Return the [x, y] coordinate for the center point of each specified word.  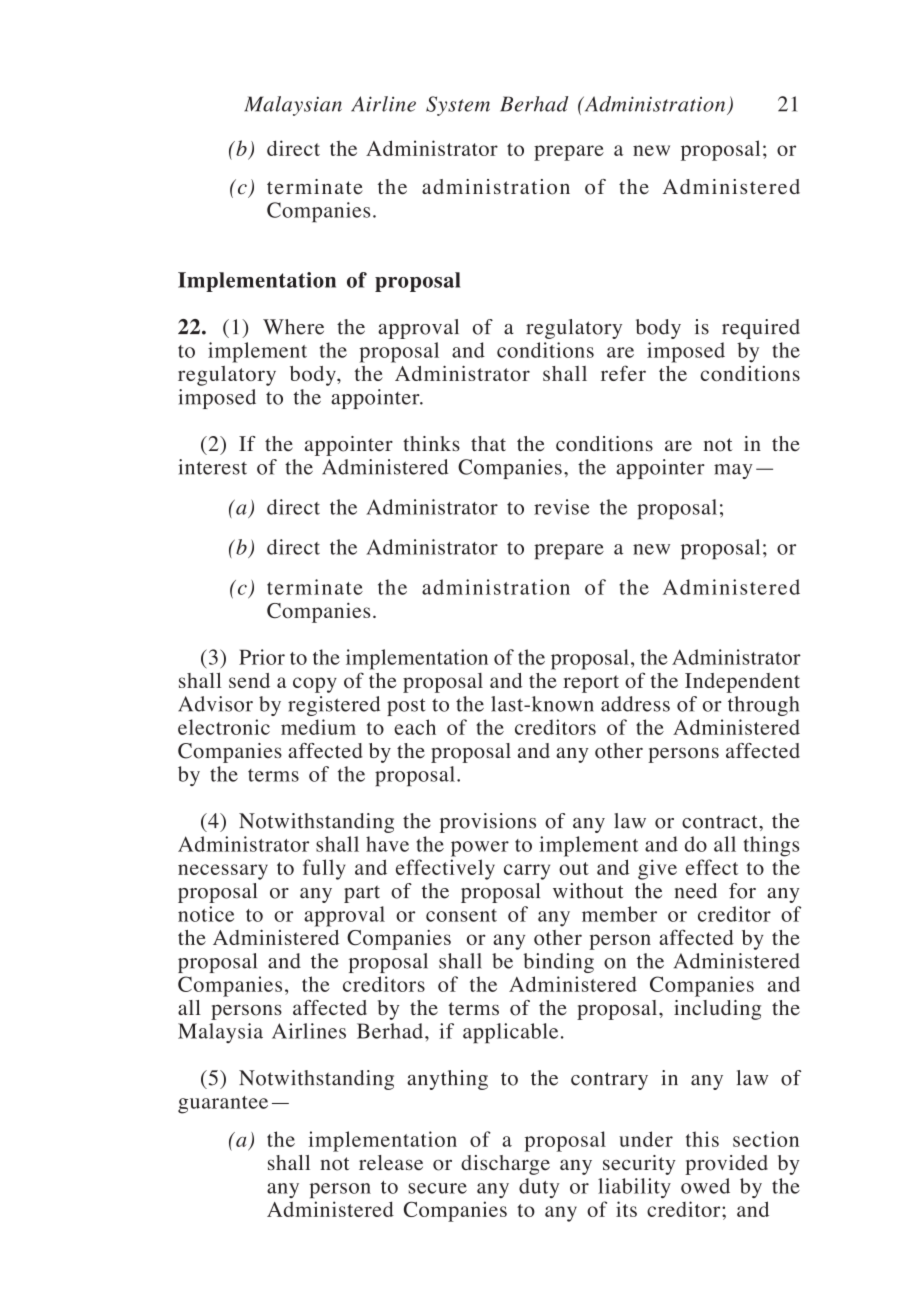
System [458, 106]
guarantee [223, 1105]
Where [293, 327]
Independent [742, 683]
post [406, 707]
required [761, 329]
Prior [262, 657]
